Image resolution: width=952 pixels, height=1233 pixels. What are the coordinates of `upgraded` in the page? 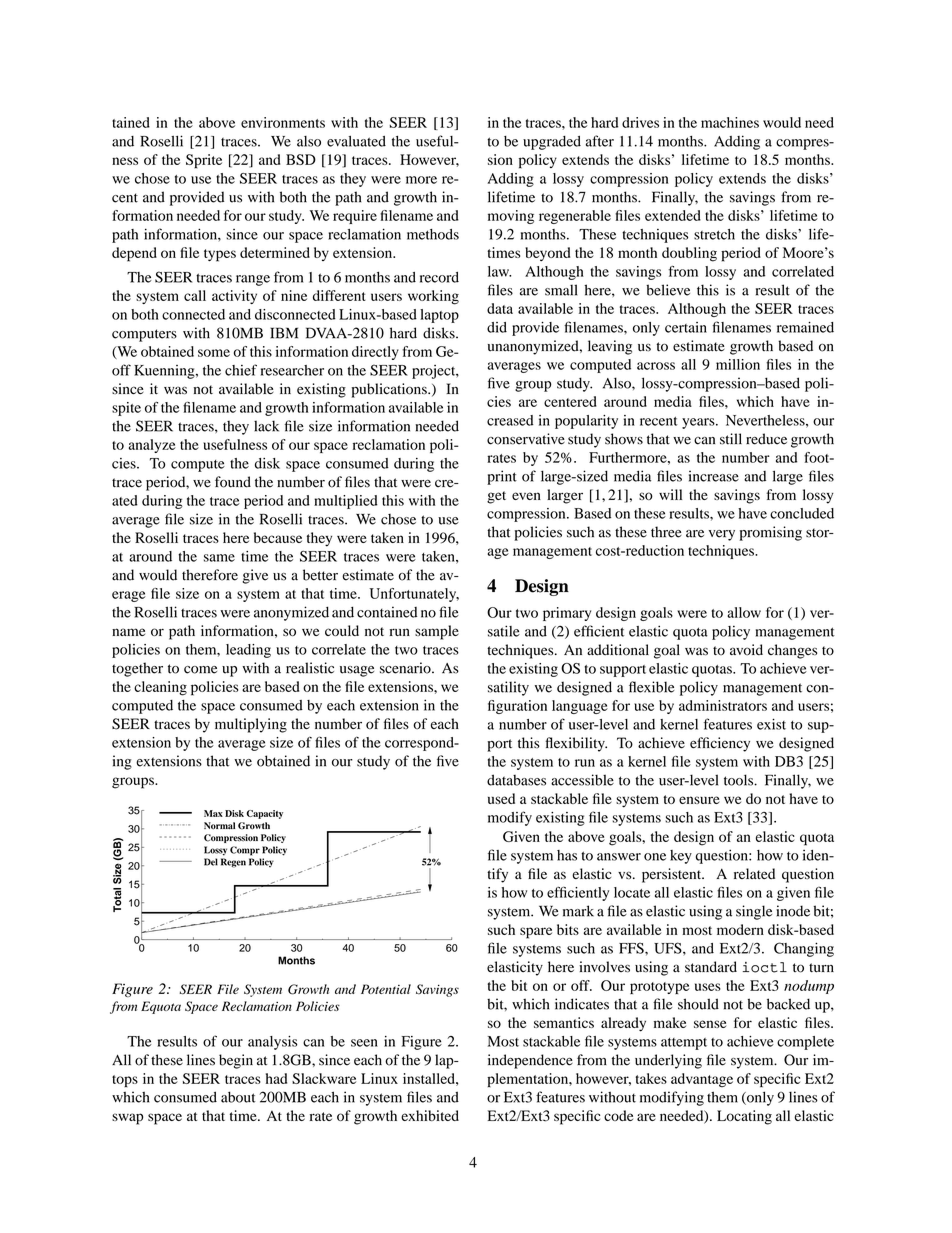 It's located at (552, 143).
